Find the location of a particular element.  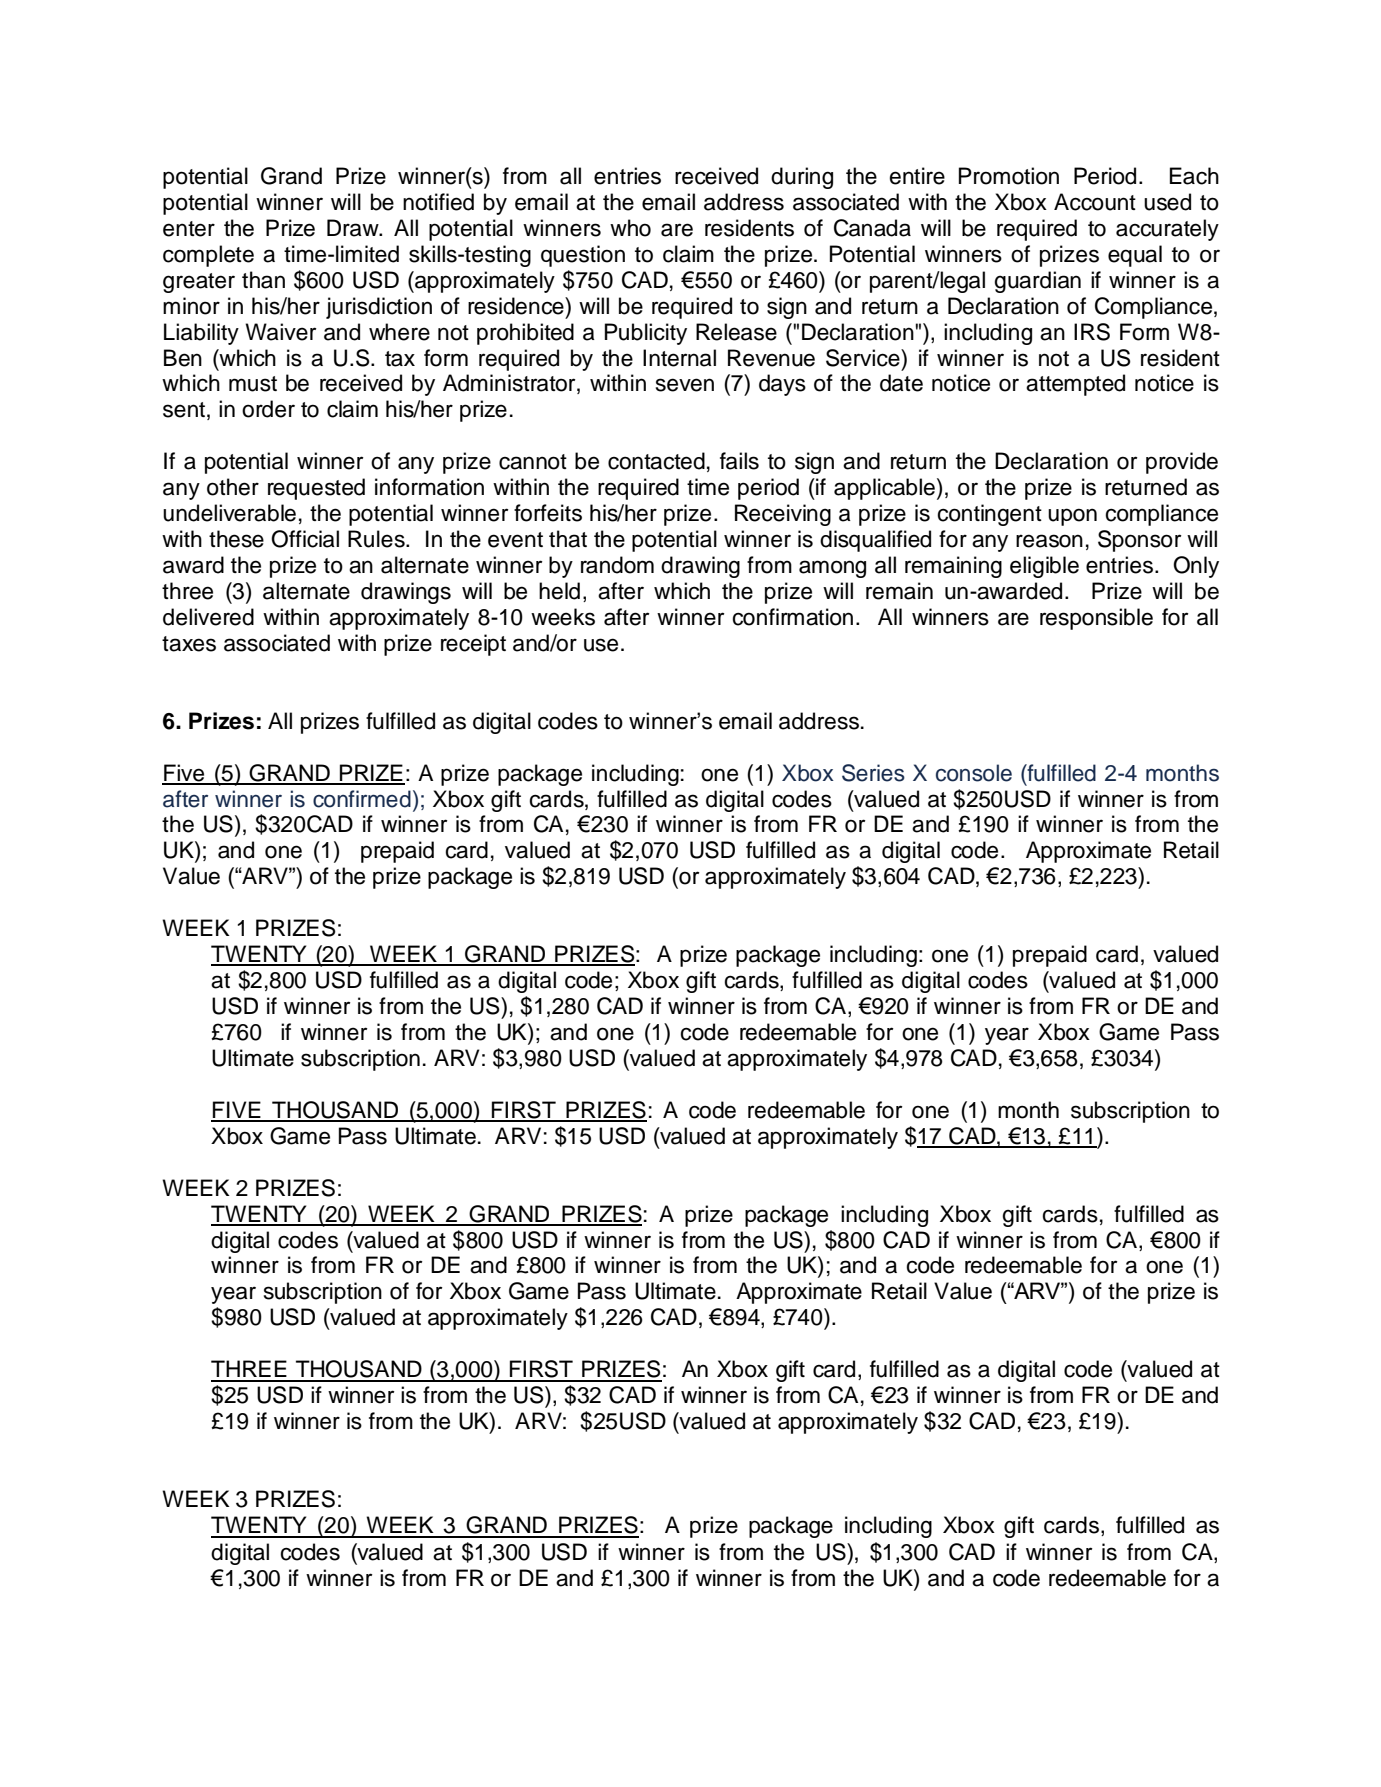

upon is located at coordinates (1072, 517).
